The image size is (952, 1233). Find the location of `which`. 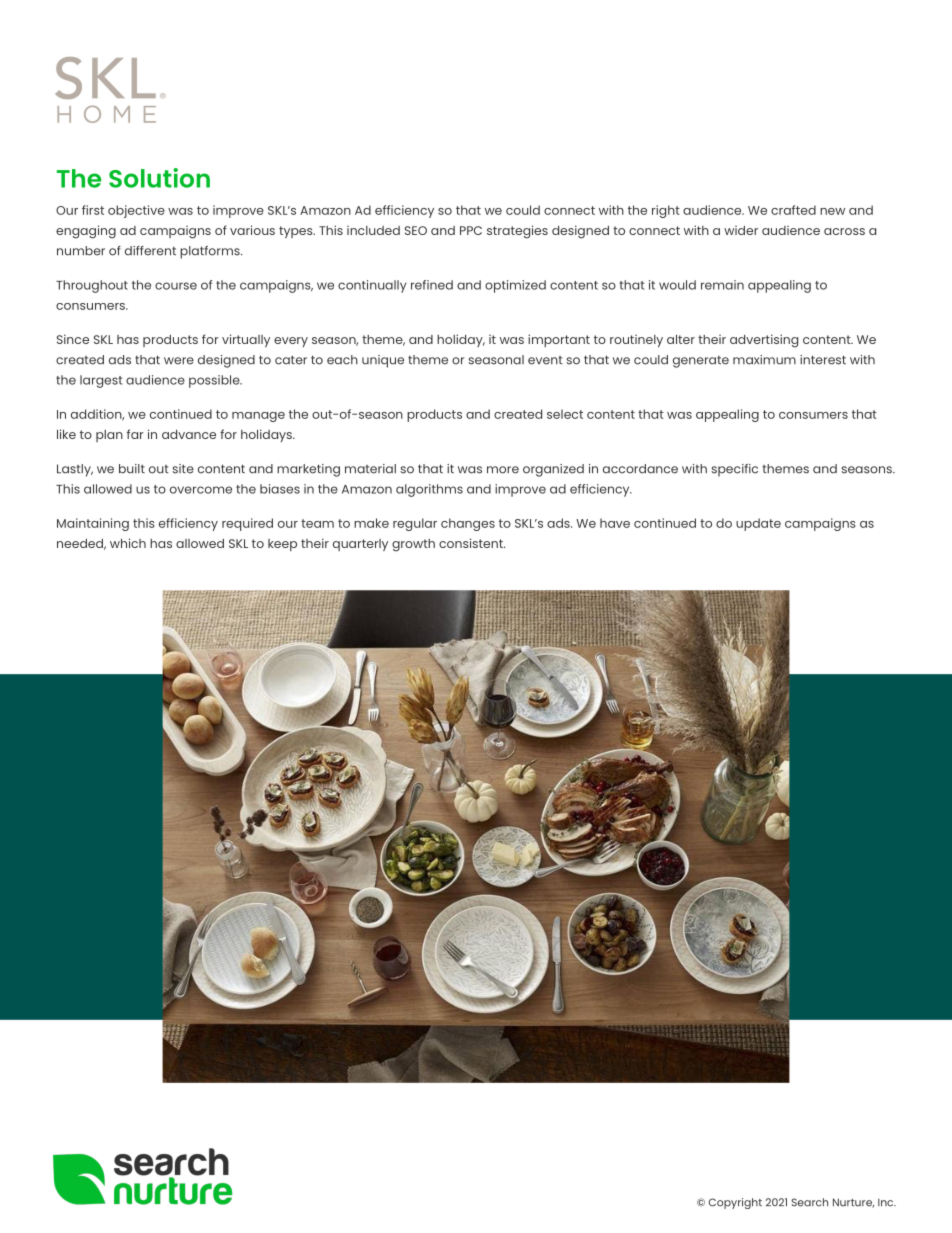

which is located at coordinates (128, 543).
